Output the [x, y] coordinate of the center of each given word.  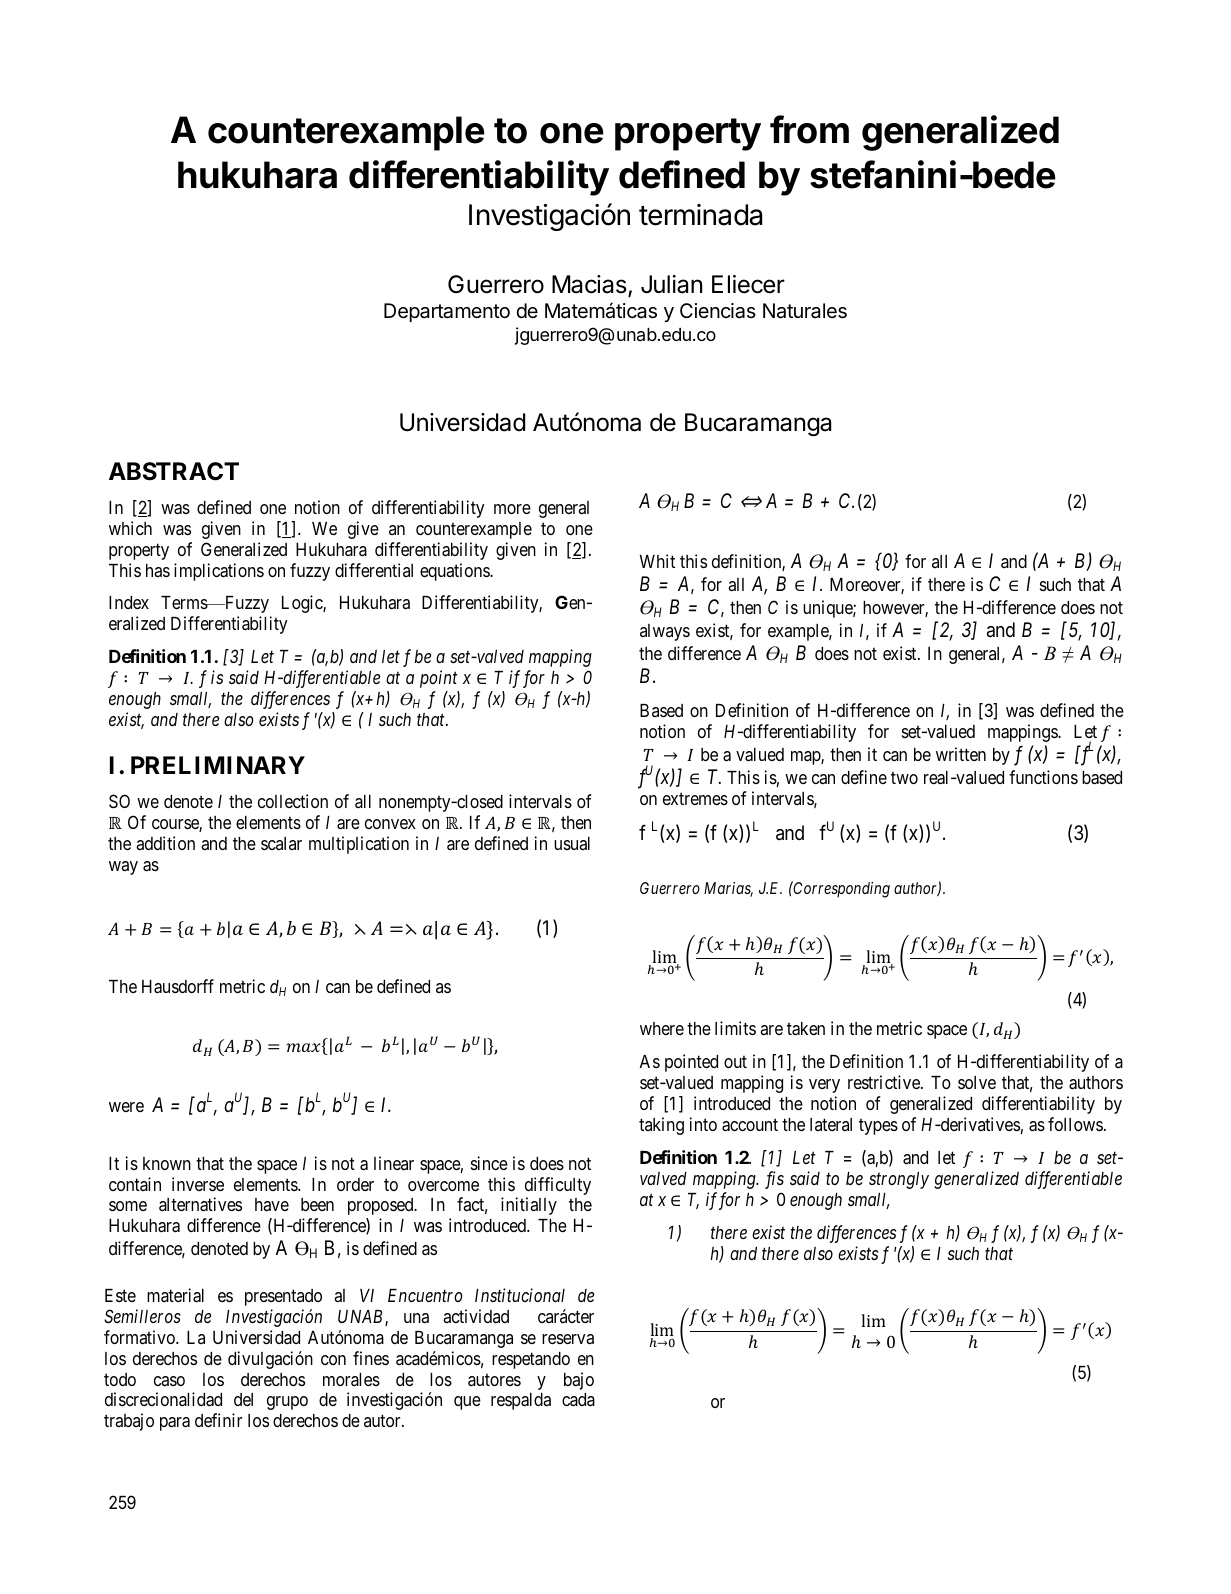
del [243, 1399]
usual [572, 843]
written [961, 754]
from [809, 129]
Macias [590, 285]
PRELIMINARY [218, 765]
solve [977, 1082]
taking [661, 1126]
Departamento [447, 312]
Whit [657, 561]
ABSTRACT [174, 471]
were [126, 1107]
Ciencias [718, 311]
